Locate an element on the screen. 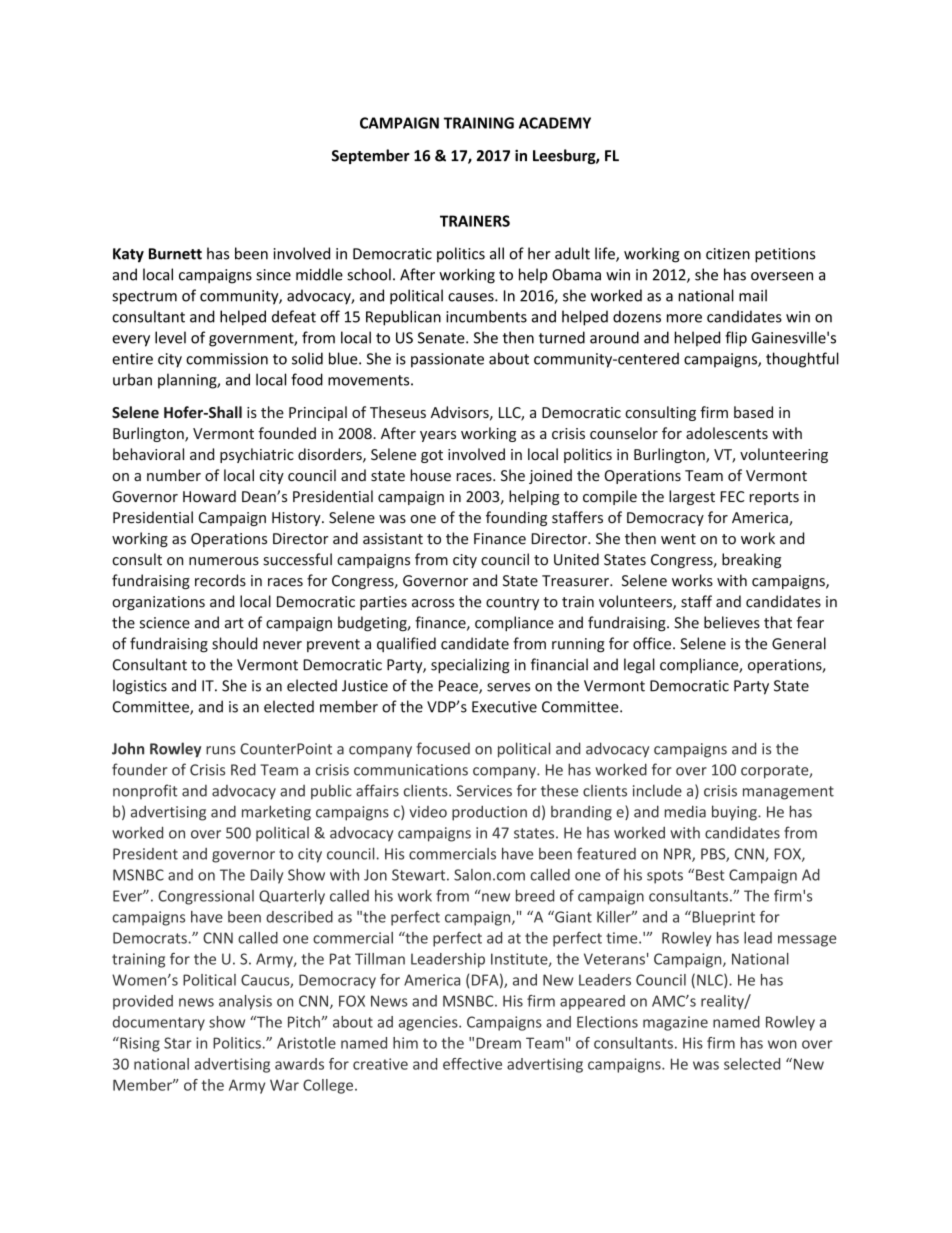  ACADEMY is located at coordinates (555, 123).
